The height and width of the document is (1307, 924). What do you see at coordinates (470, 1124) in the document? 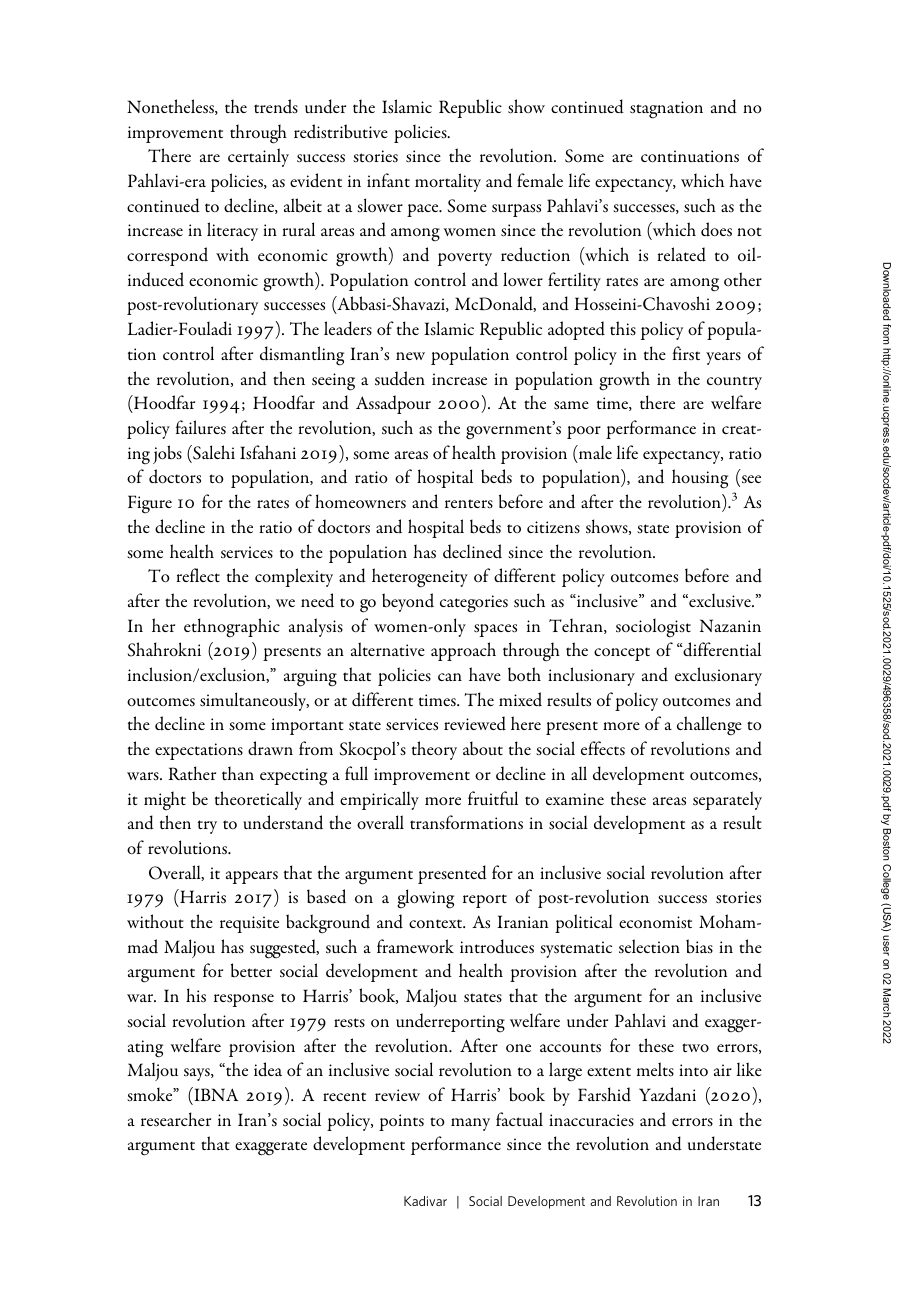
I see `many` at bounding box center [470, 1124].
